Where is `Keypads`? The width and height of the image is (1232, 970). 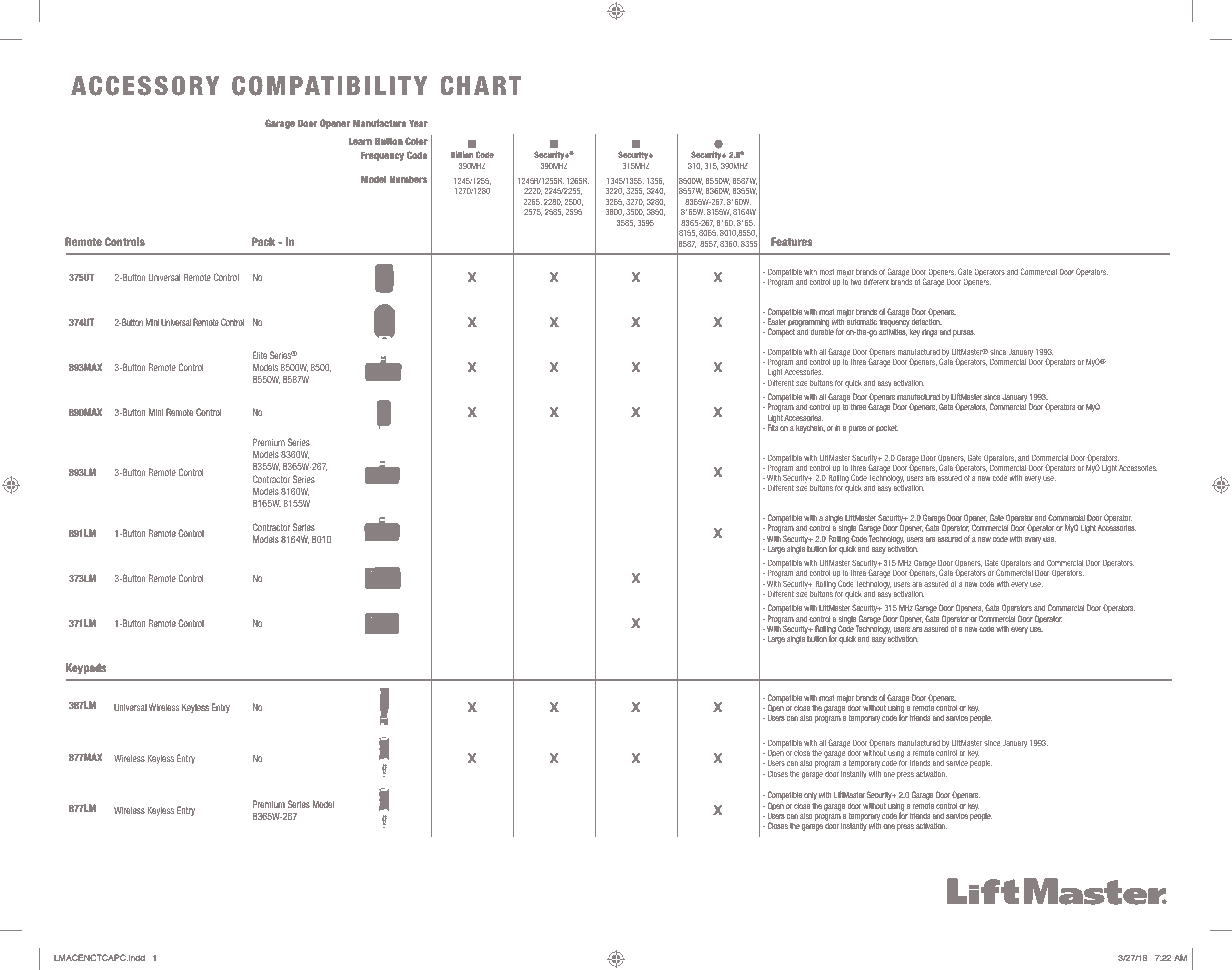
Keypads is located at coordinates (86, 668).
